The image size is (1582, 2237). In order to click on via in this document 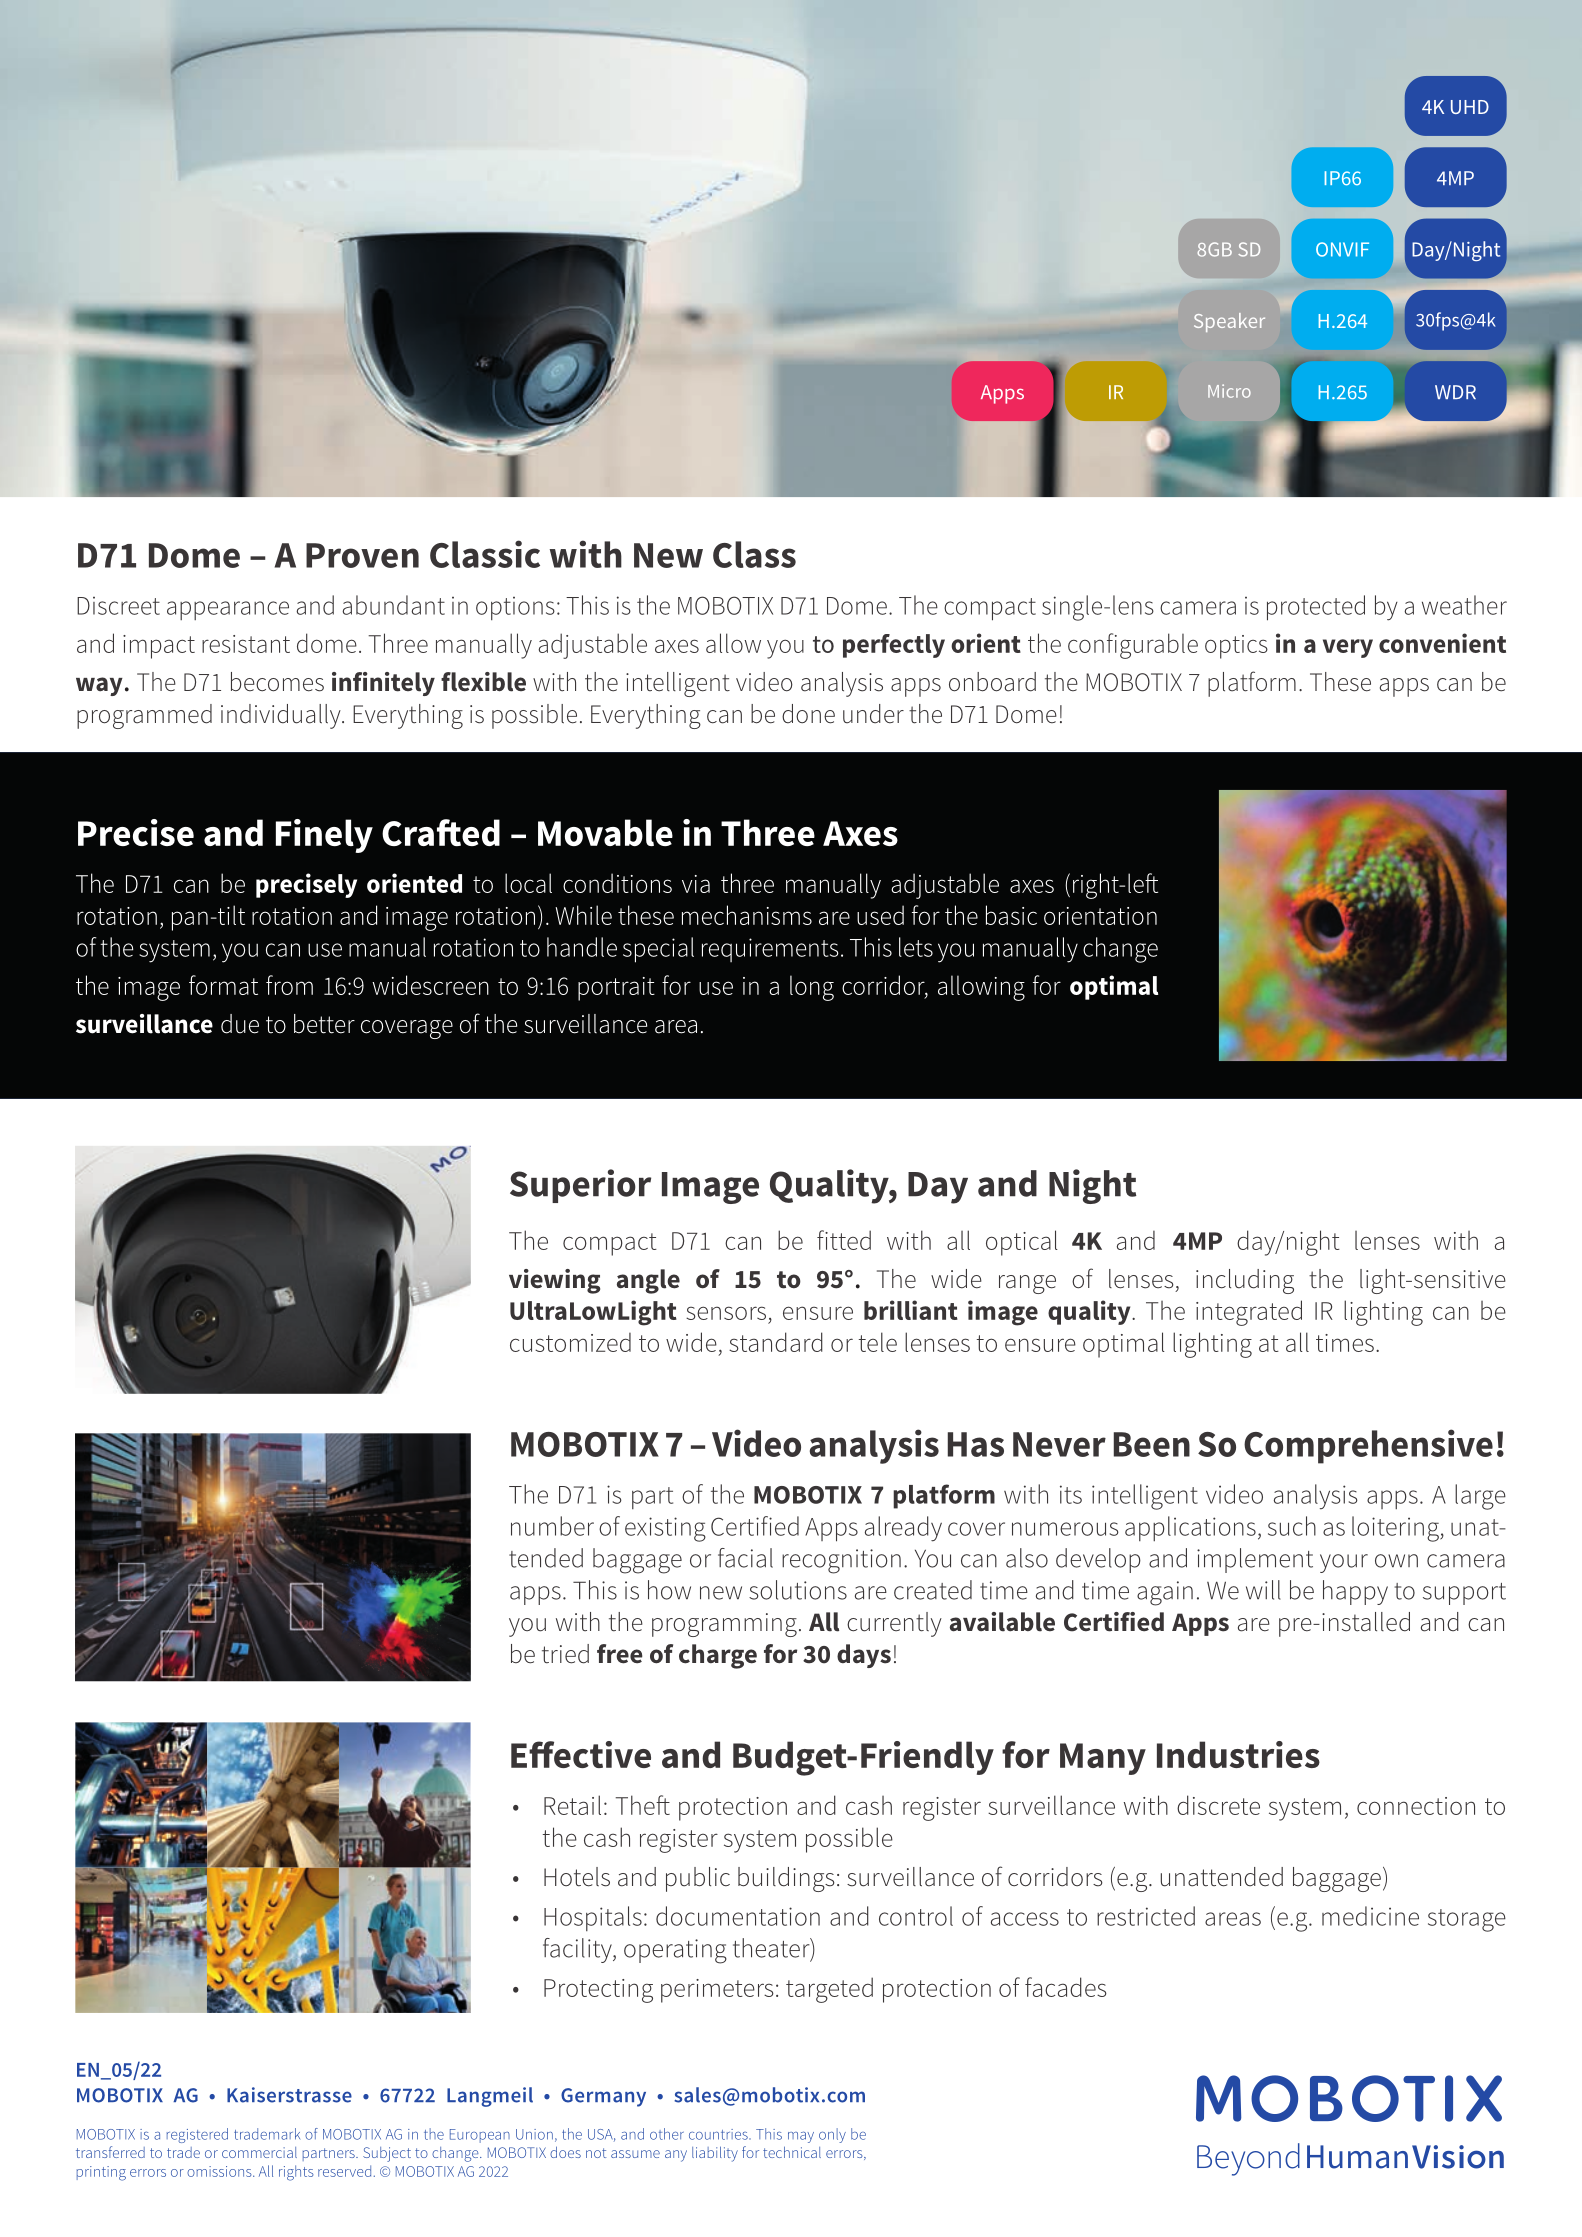, I will do `click(696, 884)`.
